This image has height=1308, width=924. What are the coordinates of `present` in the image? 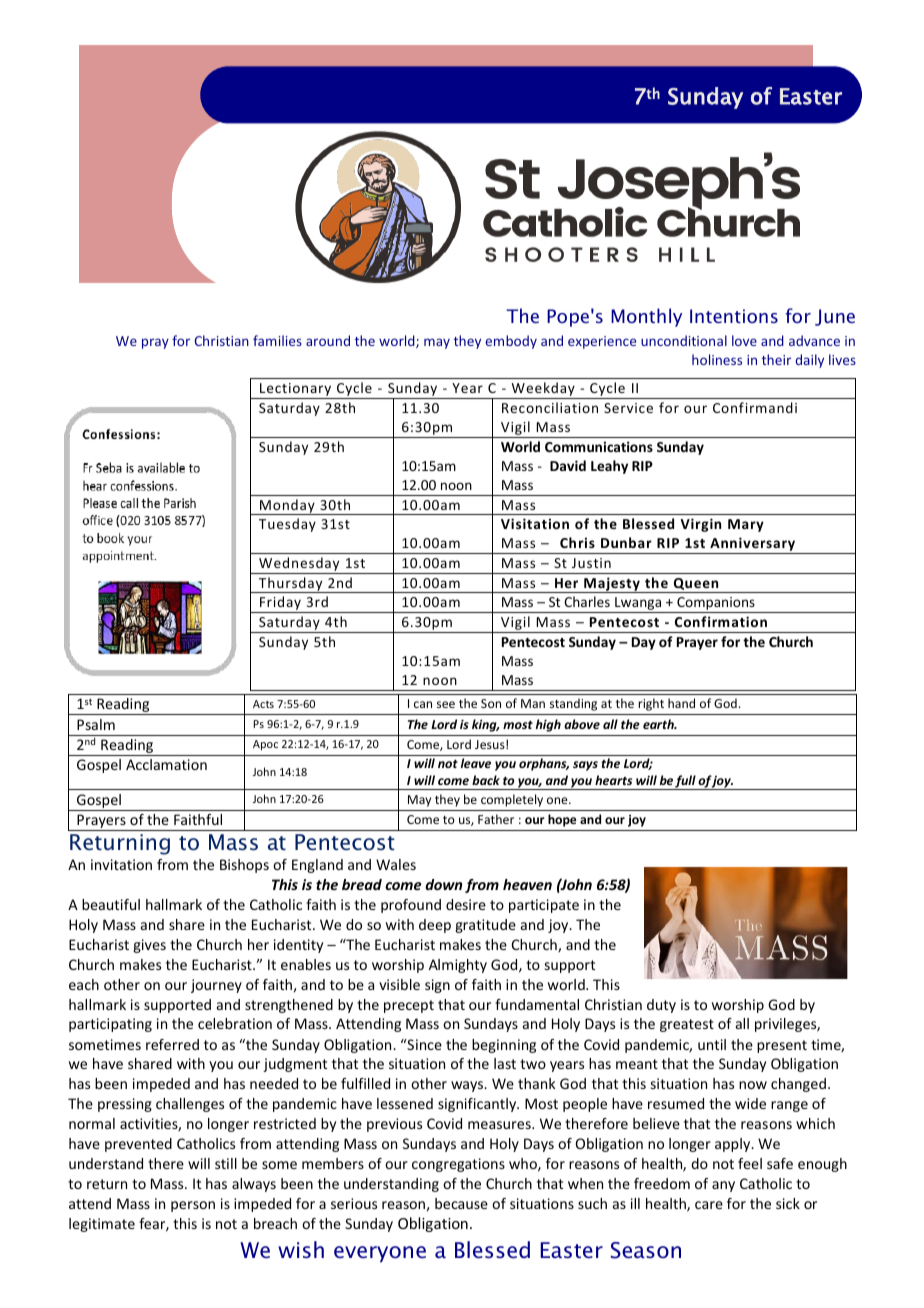 It's located at (782, 1046).
